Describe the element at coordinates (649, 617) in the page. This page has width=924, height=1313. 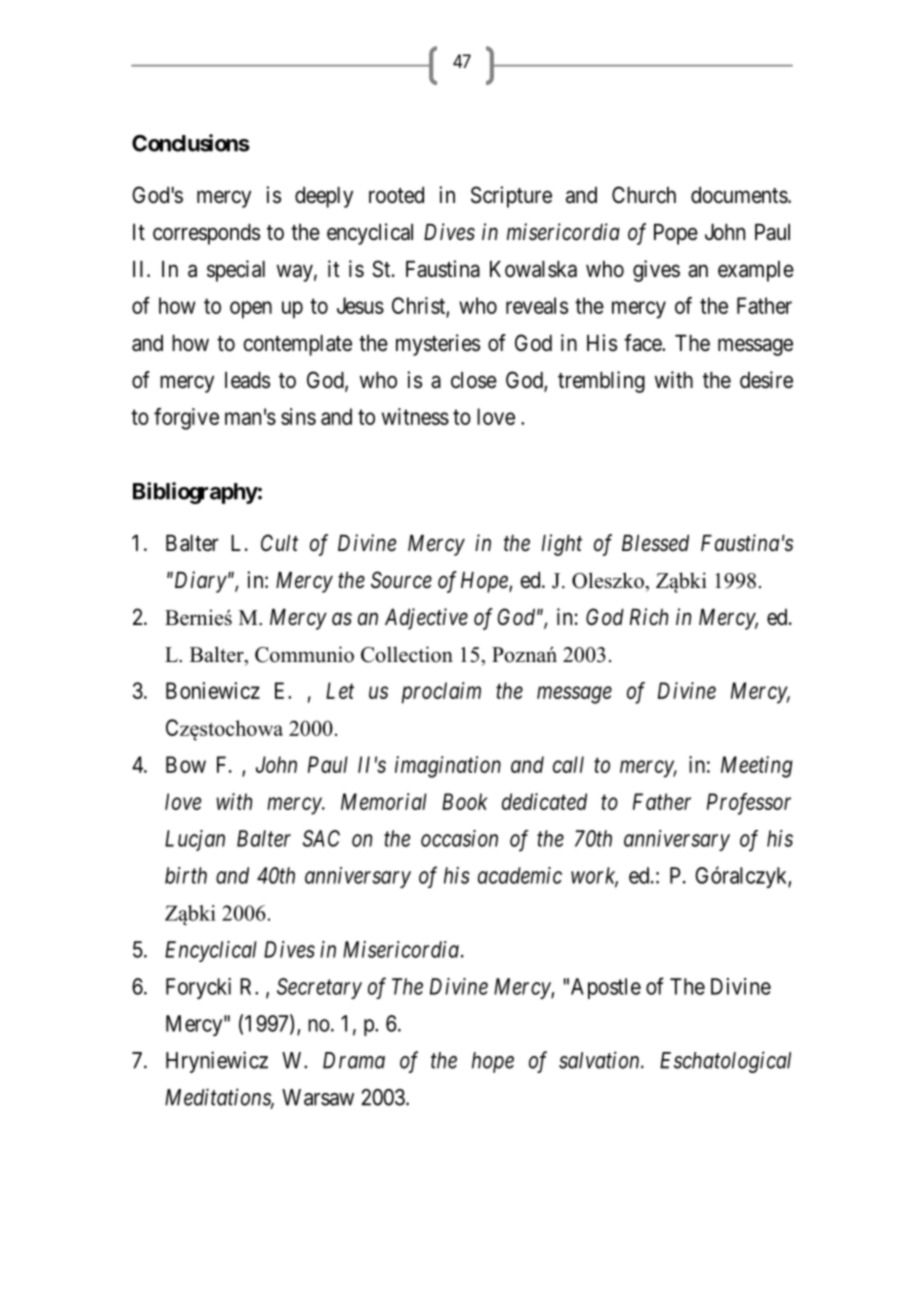
I see `Rich` at that location.
